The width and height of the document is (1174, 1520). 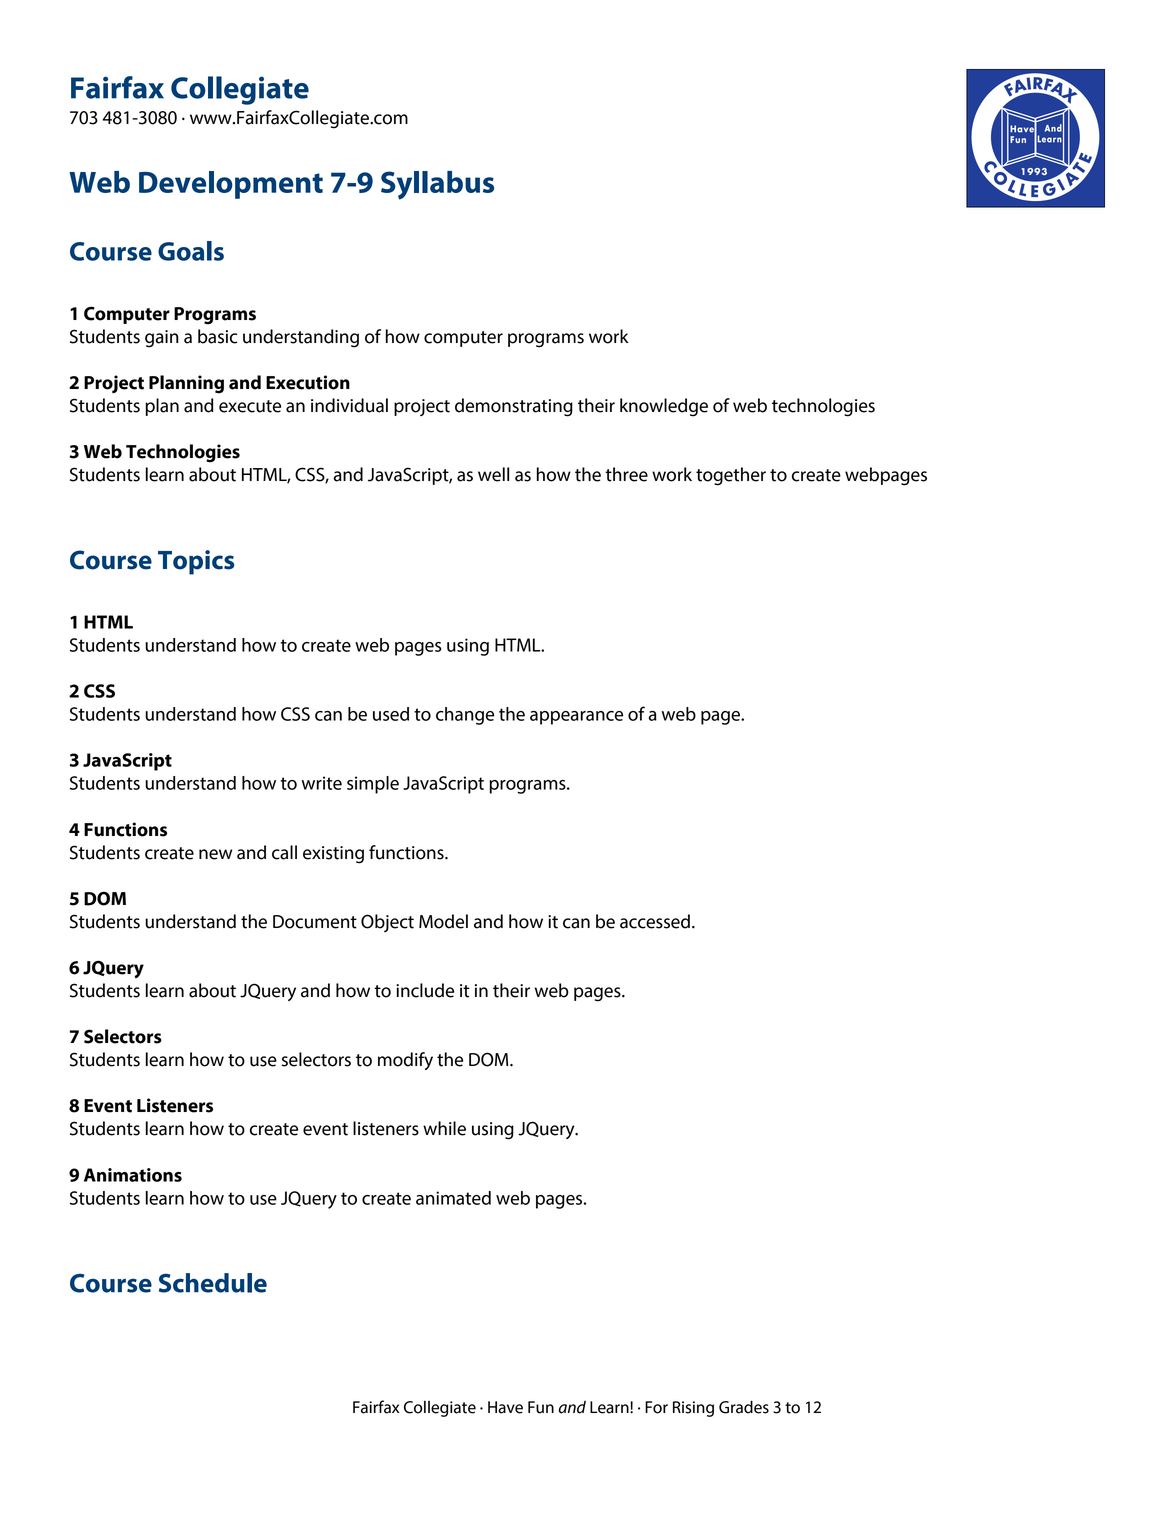 What do you see at coordinates (213, 1283) in the document?
I see `Schedule` at bounding box center [213, 1283].
